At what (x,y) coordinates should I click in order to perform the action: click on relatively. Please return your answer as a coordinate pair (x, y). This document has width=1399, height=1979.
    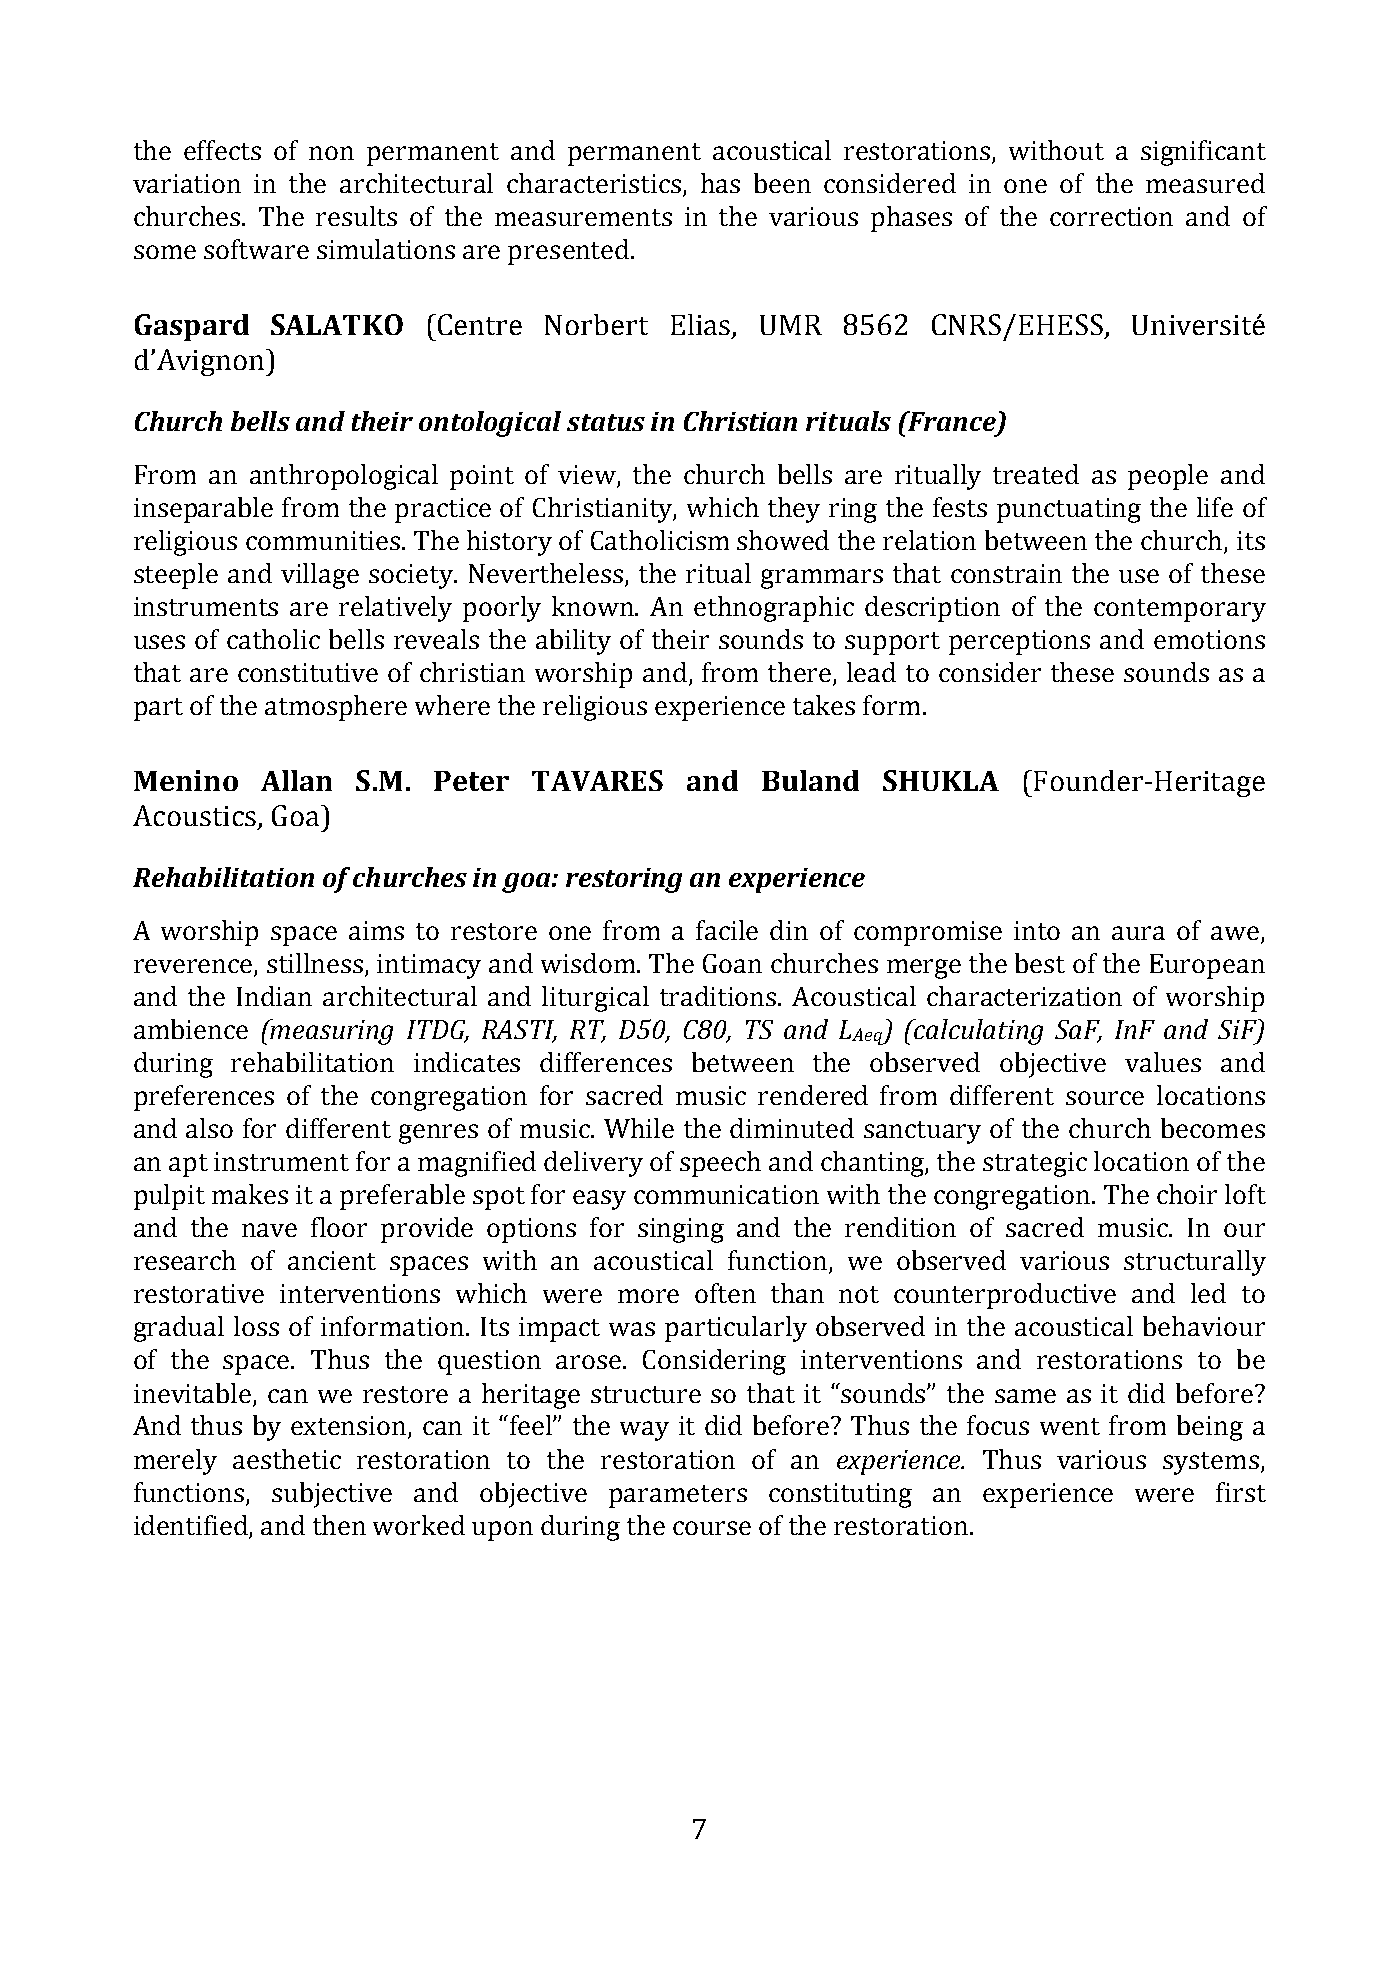
    Looking at the image, I should click on (395, 609).
